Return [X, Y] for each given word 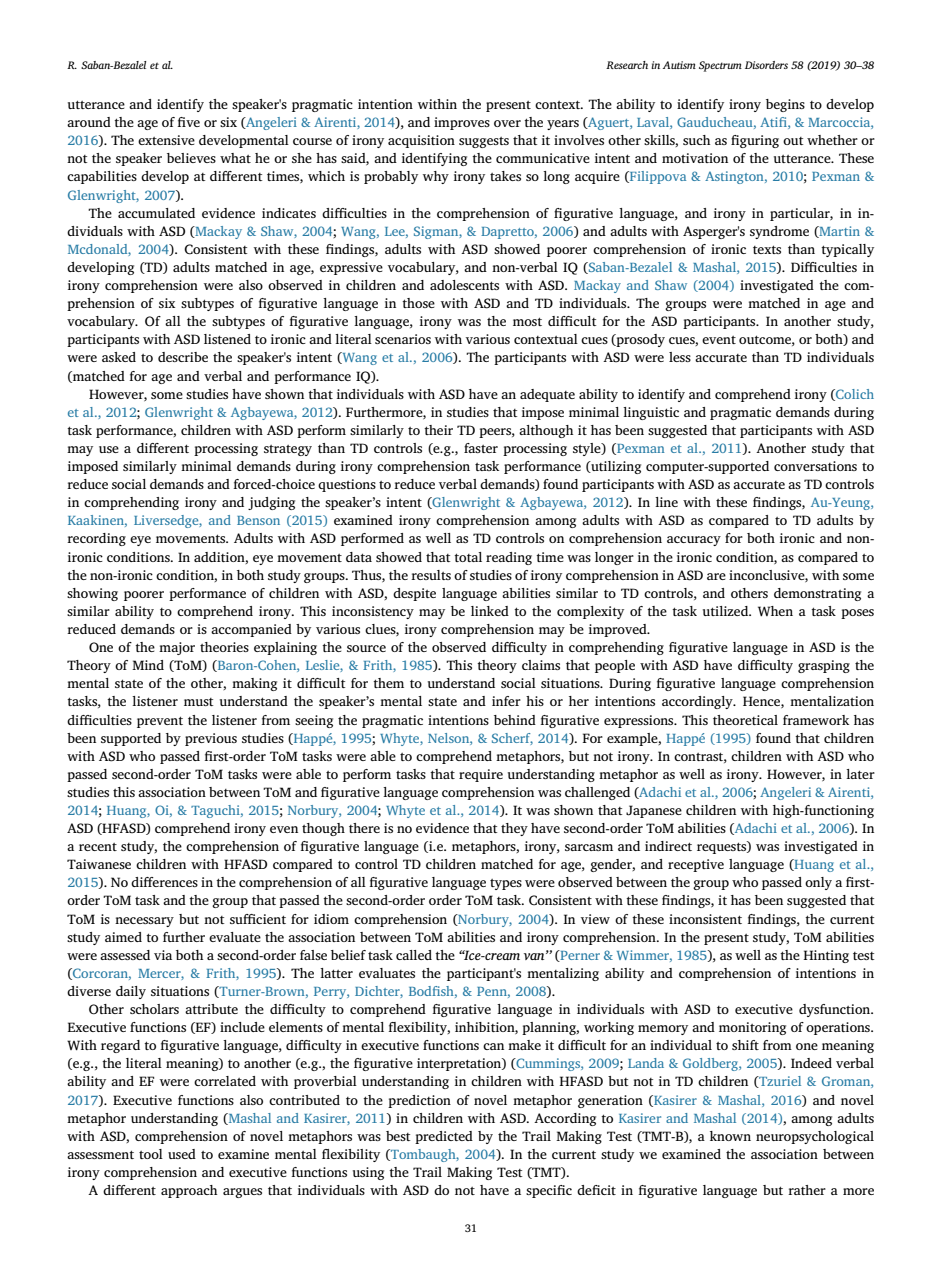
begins [785, 105]
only [818, 883]
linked [490, 611]
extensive [166, 140]
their [438, 430]
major [177, 648]
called [414, 955]
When [775, 611]
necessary [144, 922]
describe [183, 357]
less [680, 357]
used [182, 1154]
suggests [484, 142]
